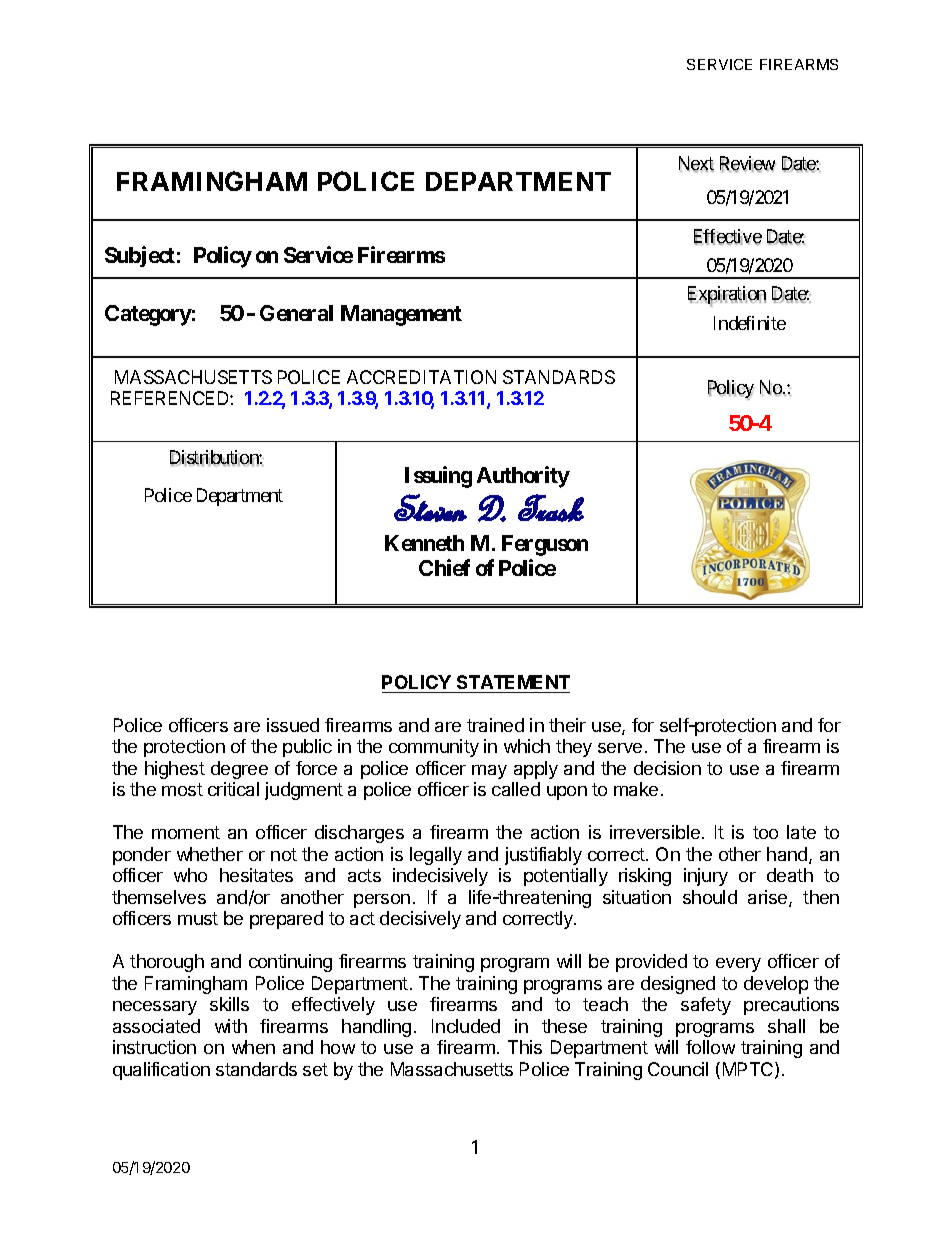  What do you see at coordinates (296, 313) in the document?
I see `General` at bounding box center [296, 313].
